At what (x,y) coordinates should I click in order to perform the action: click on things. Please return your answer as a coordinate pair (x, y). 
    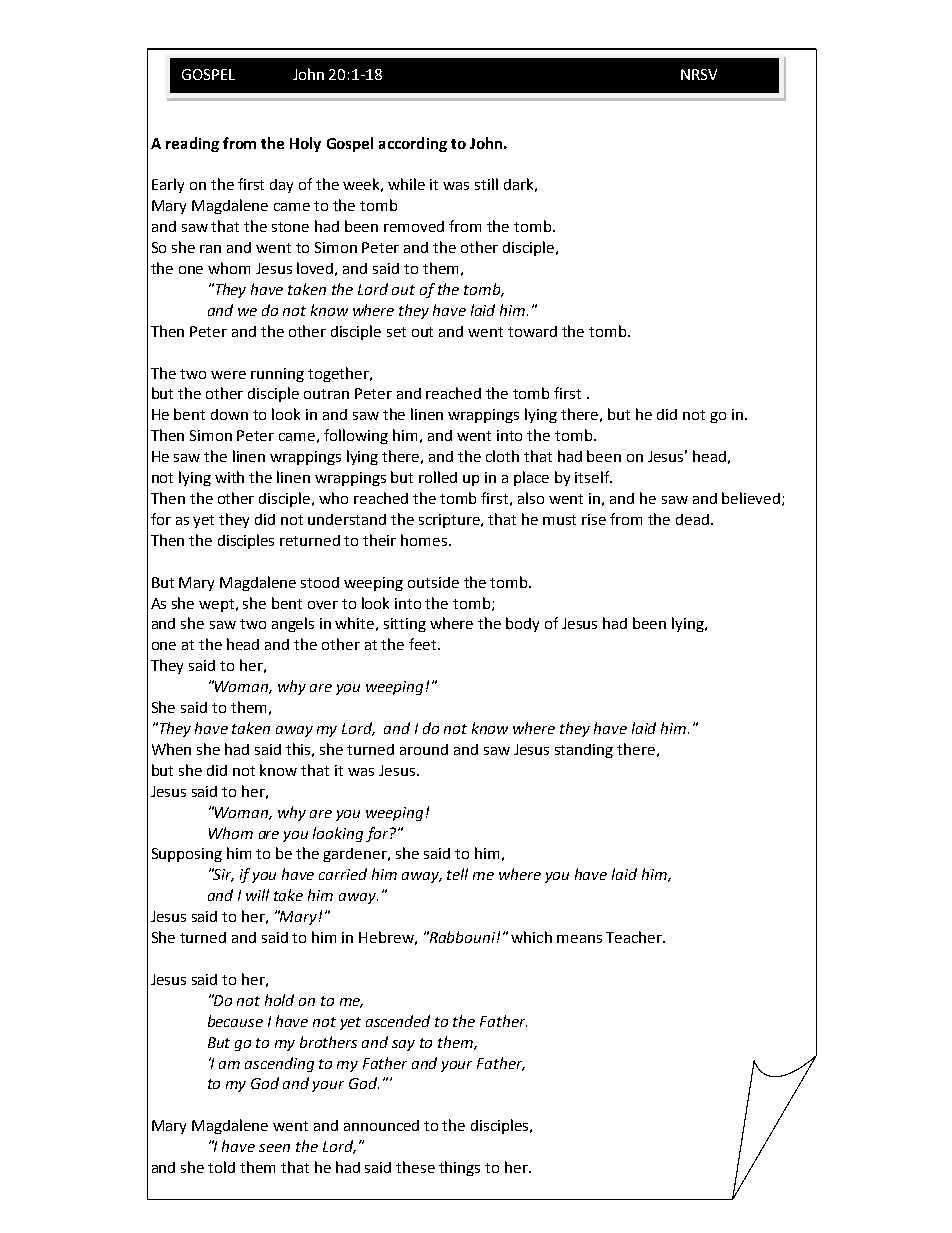
    Looking at the image, I should click on (459, 1168).
